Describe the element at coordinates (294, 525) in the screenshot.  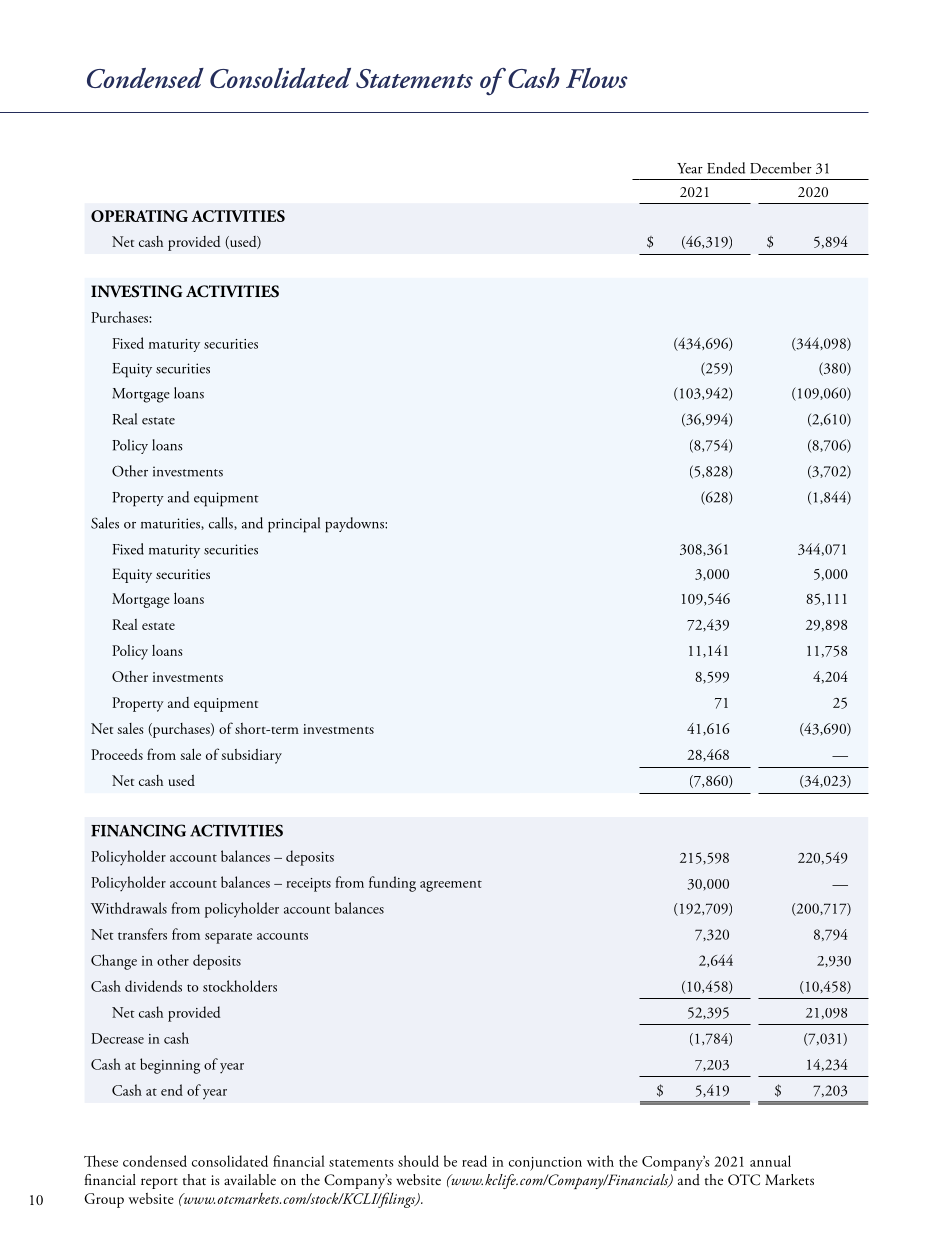
I see `principal` at that location.
